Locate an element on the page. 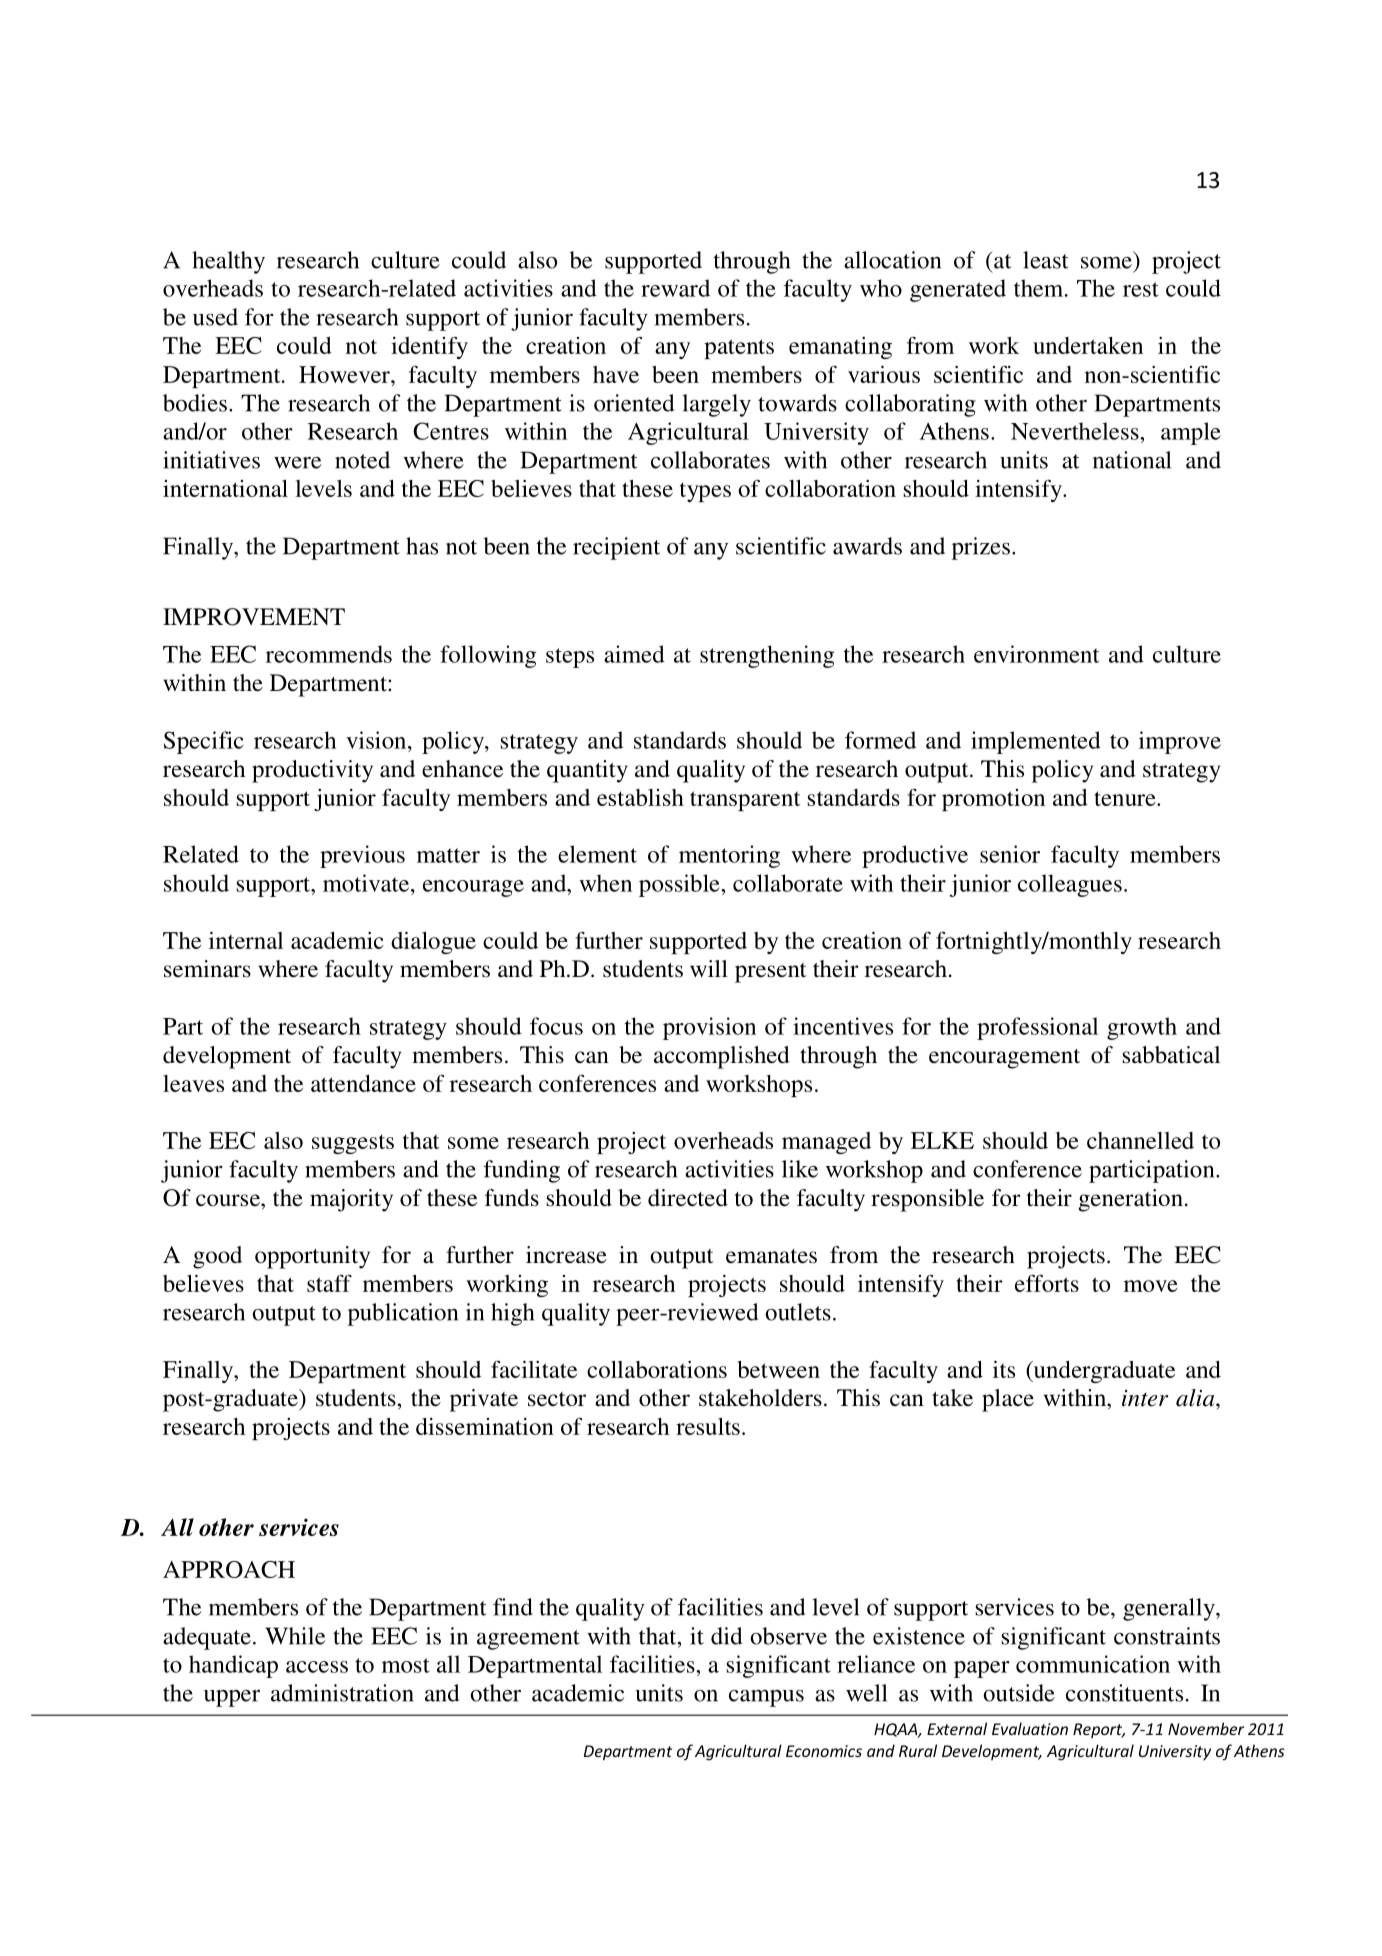  reward is located at coordinates (675, 288).
